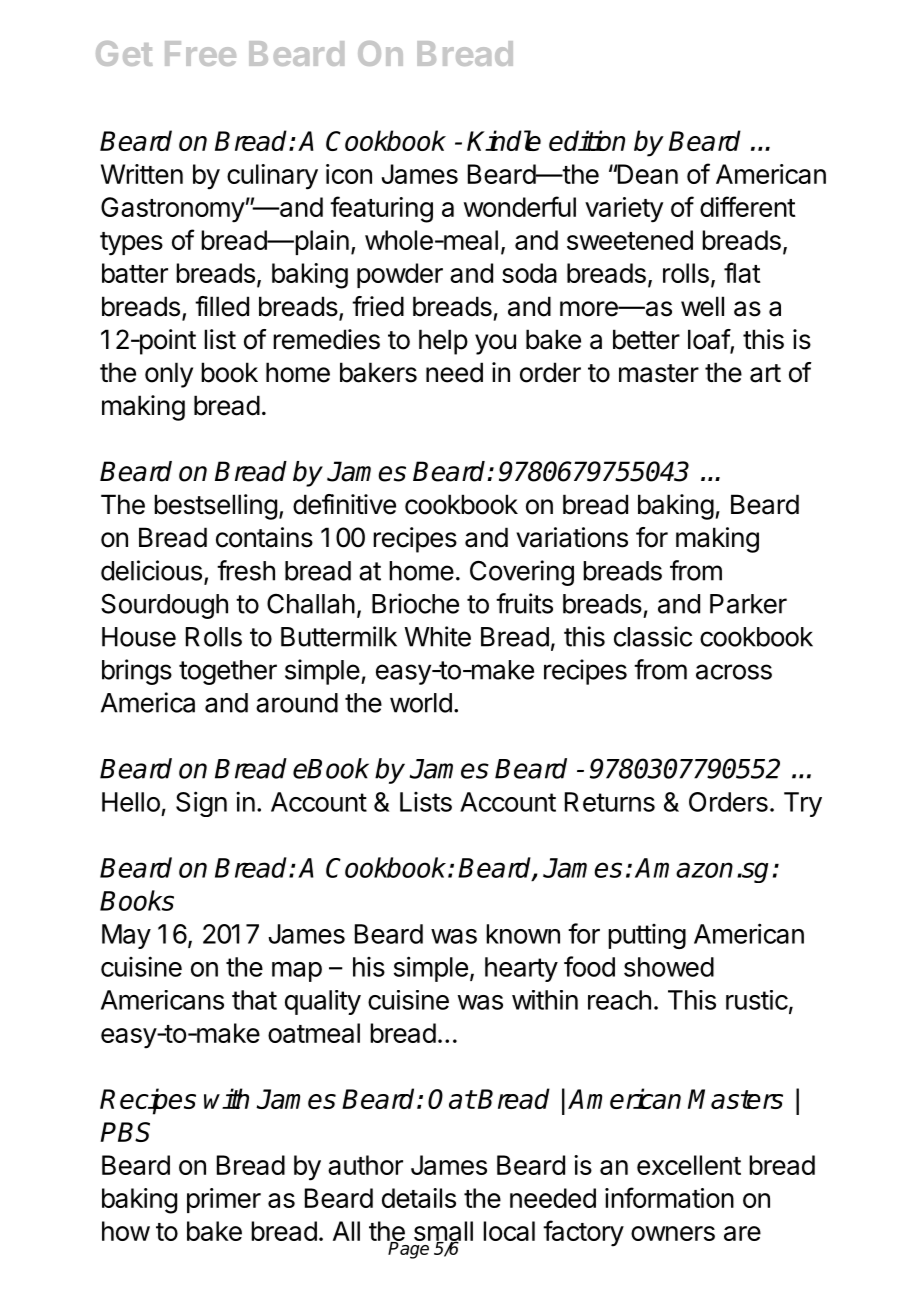  I want to click on small, so click(443, 1232).
